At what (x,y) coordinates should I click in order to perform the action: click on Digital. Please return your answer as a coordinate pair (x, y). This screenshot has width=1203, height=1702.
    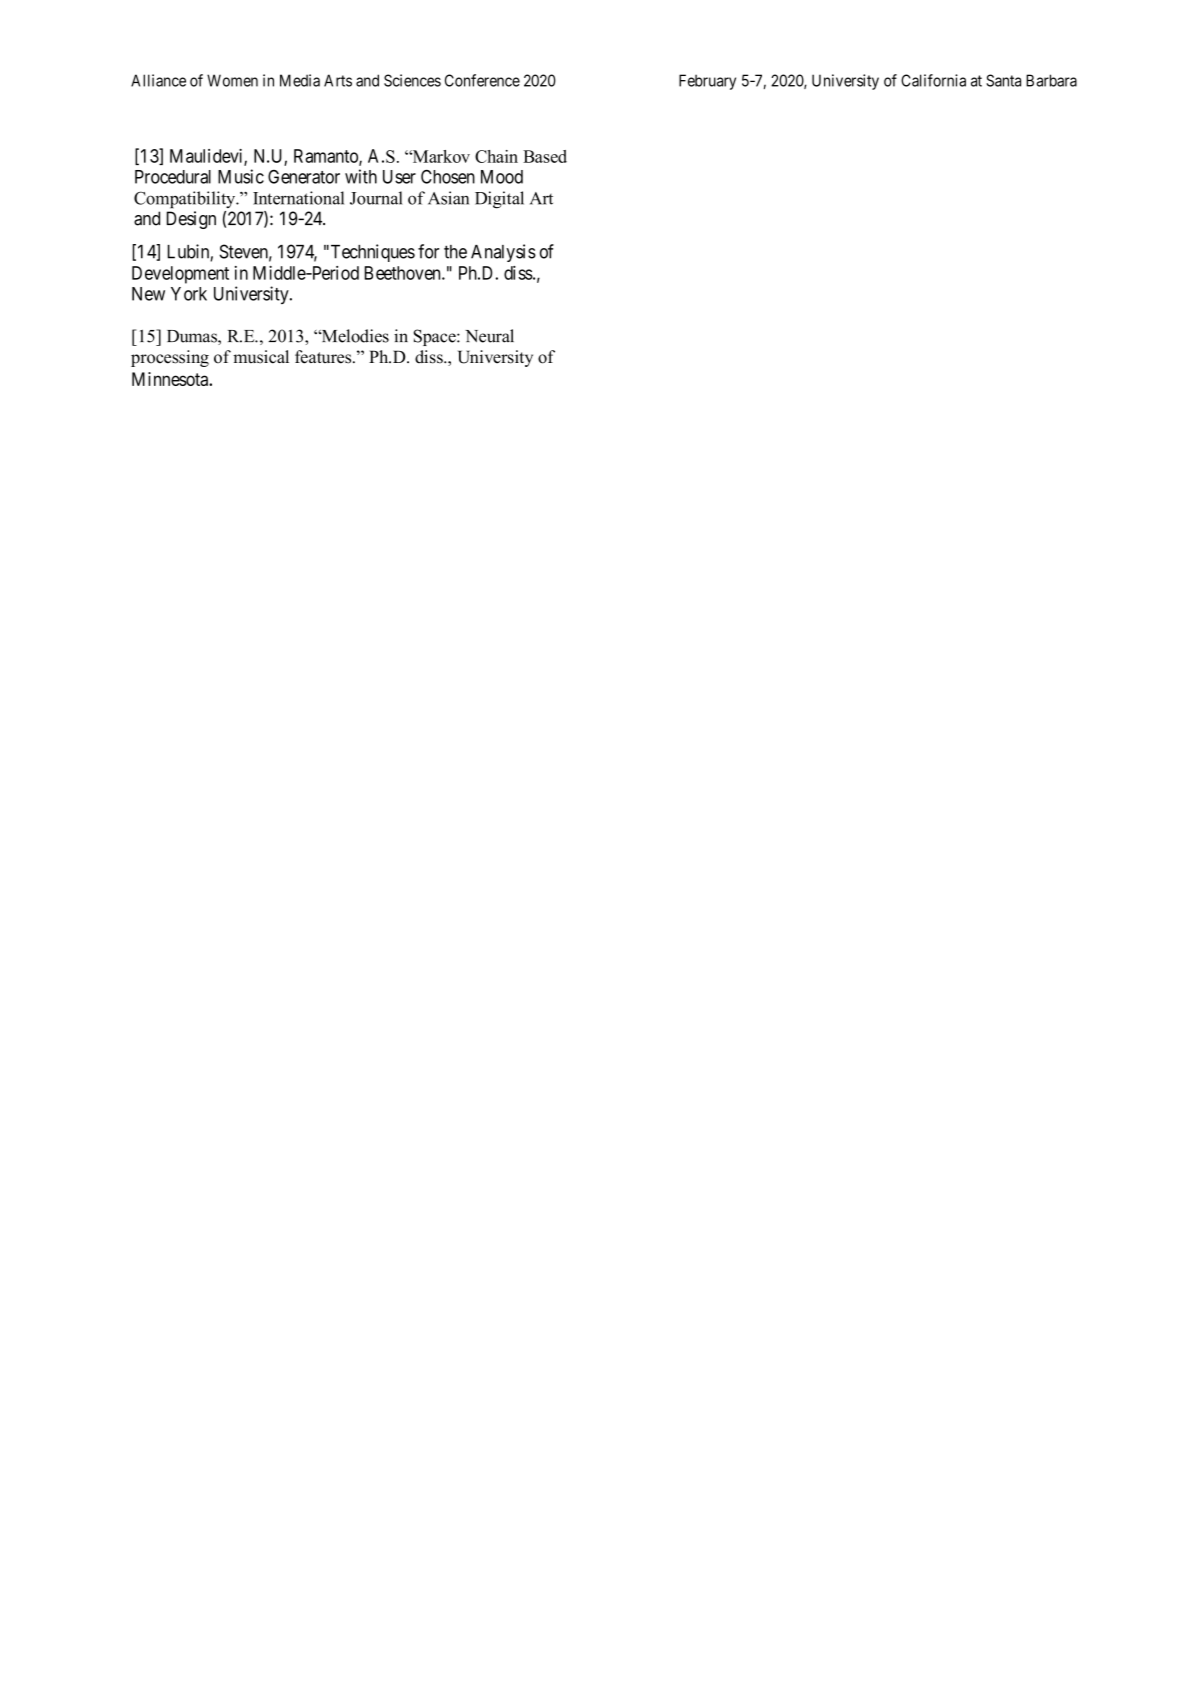
    Looking at the image, I should click on (499, 200).
